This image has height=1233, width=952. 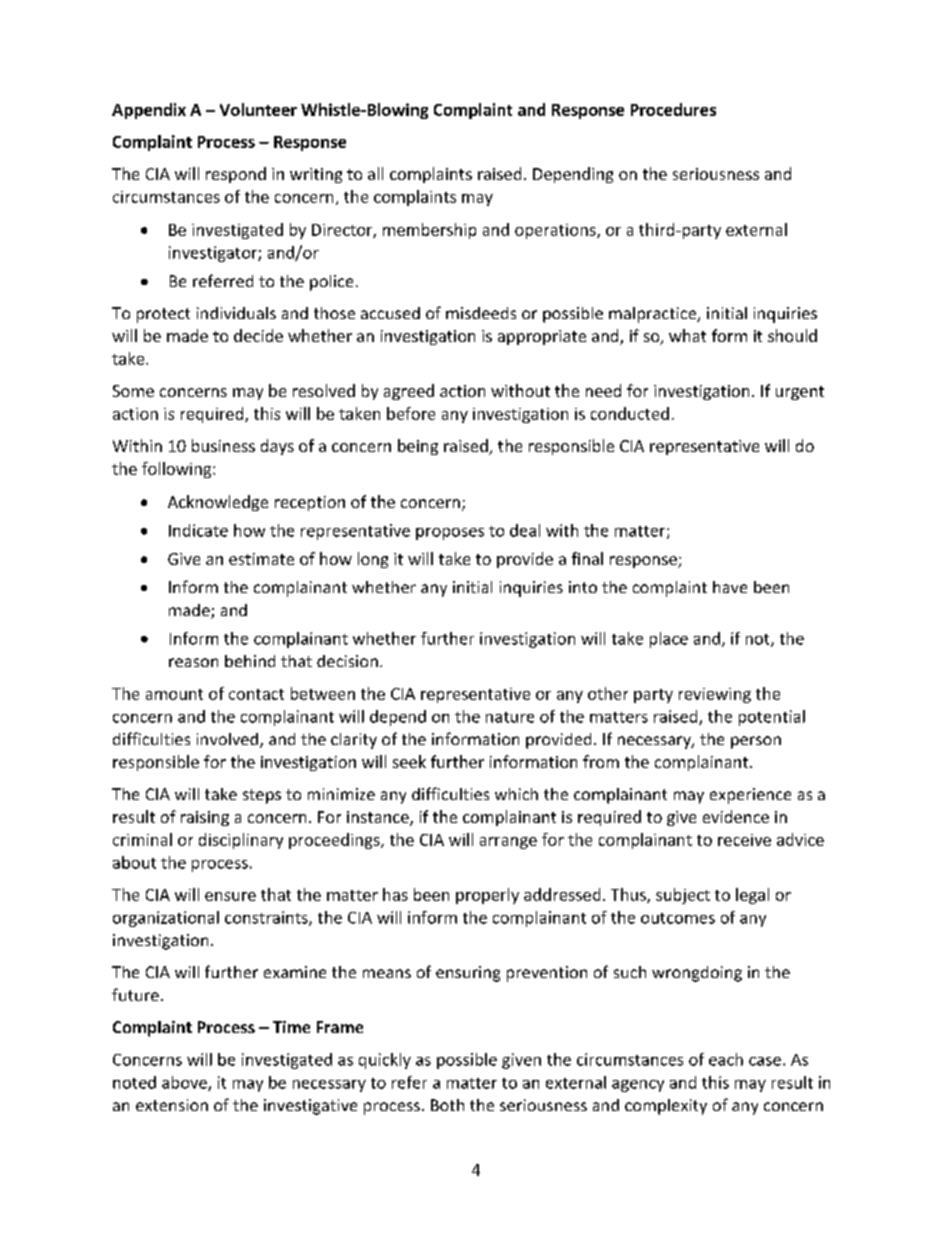 What do you see at coordinates (744, 840) in the image?
I see `receive` at bounding box center [744, 840].
